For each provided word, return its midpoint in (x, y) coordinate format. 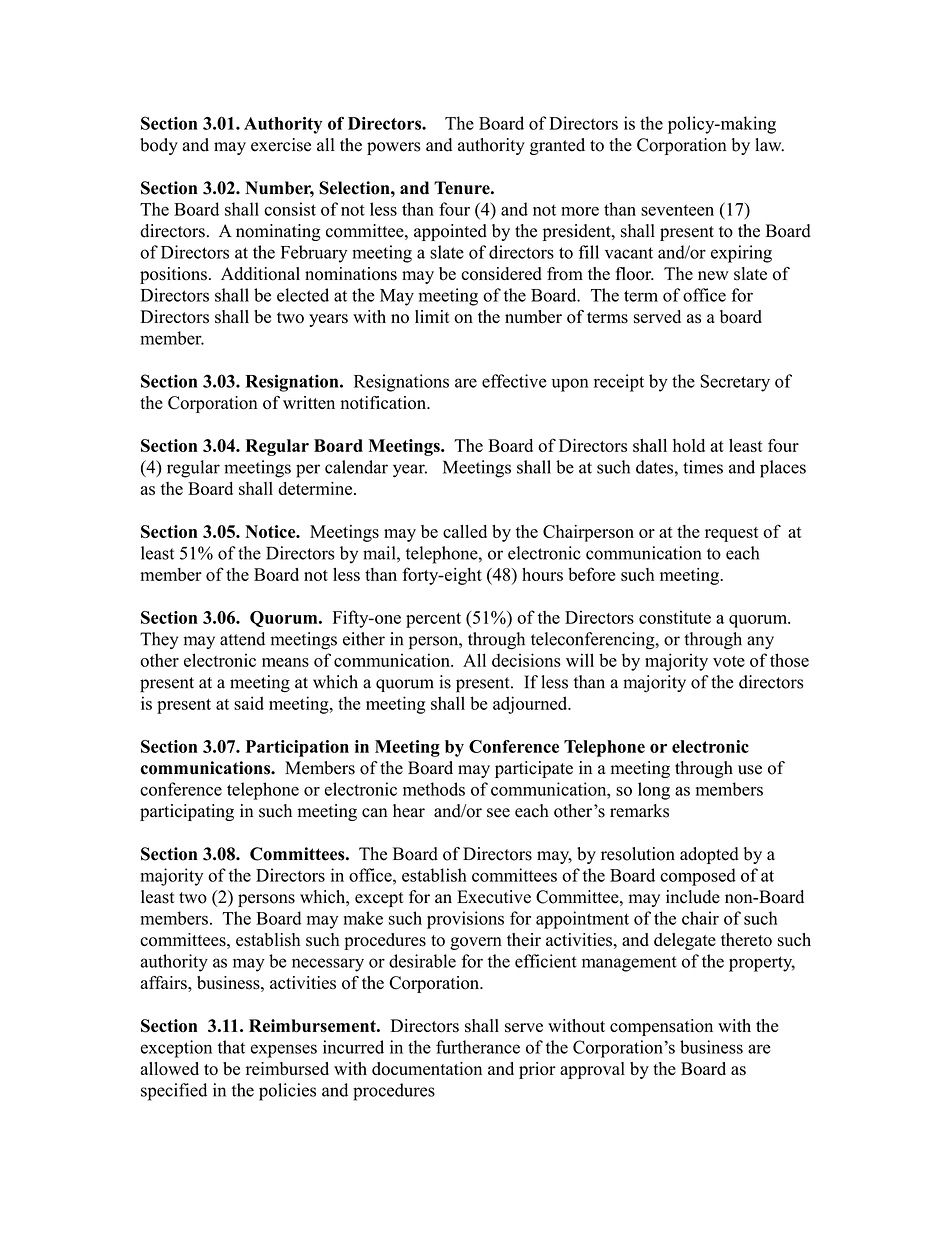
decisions (526, 660)
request (732, 534)
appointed (450, 232)
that (231, 1047)
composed (698, 877)
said (249, 703)
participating (187, 812)
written (309, 402)
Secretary (735, 383)
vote (729, 661)
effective (514, 381)
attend (242, 639)
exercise (281, 145)
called (465, 531)
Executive (494, 897)
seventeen (677, 210)
